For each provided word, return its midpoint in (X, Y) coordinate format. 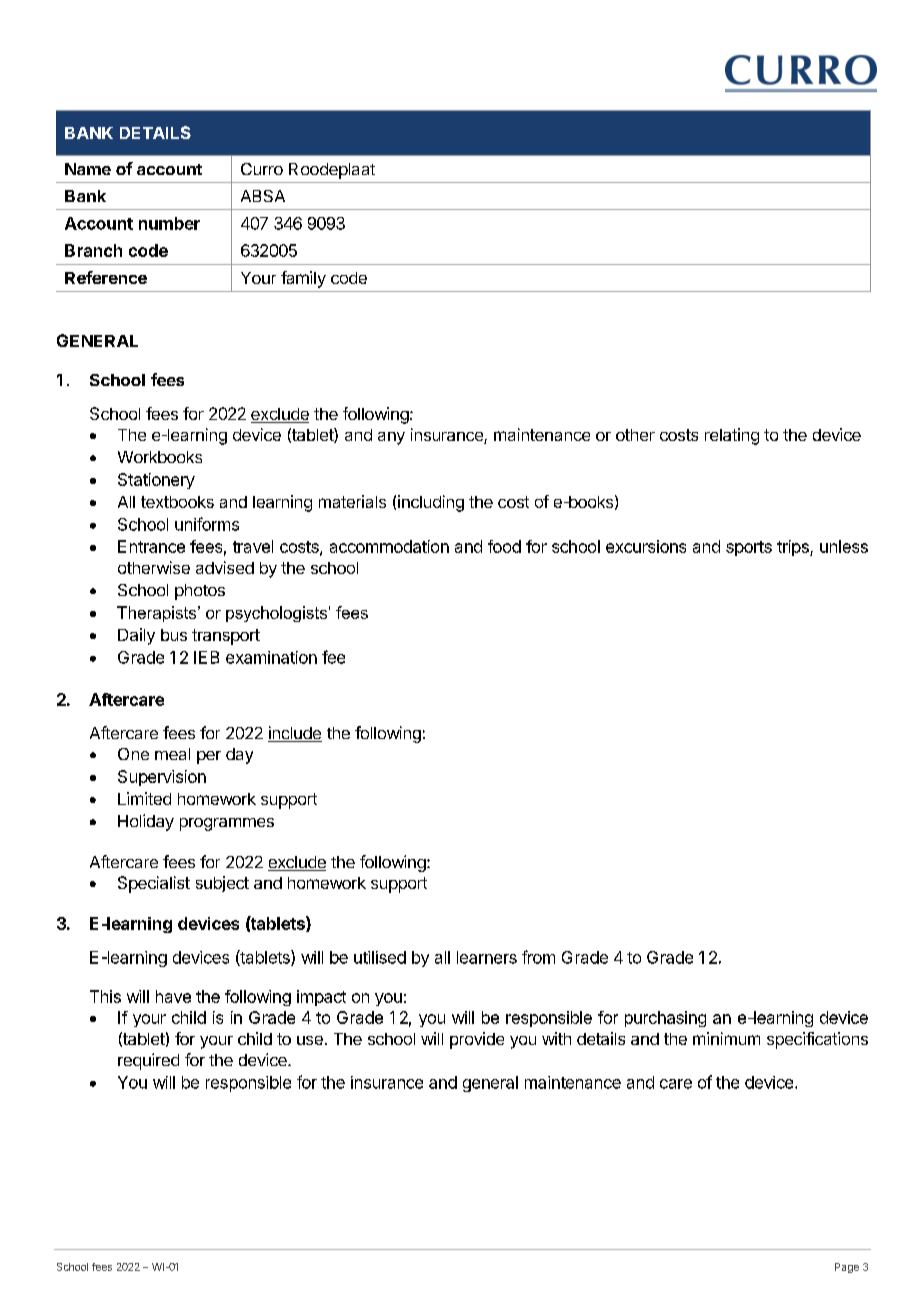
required (148, 1061)
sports (749, 548)
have (173, 996)
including (431, 503)
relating (732, 436)
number (169, 223)
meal (172, 754)
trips (794, 548)
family (303, 279)
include (295, 734)
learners (487, 957)
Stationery (156, 481)
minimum (726, 1038)
